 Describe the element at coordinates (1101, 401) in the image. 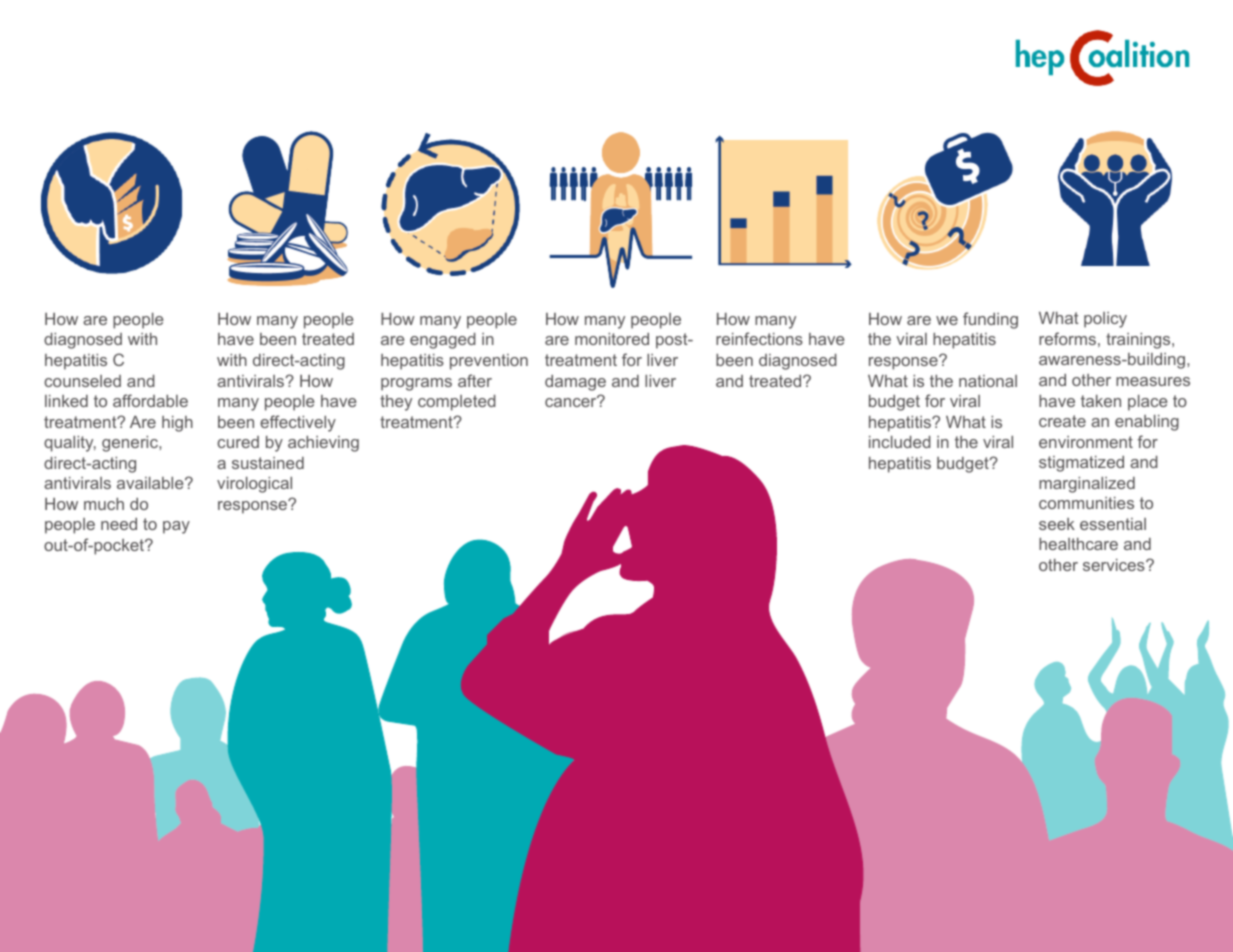

I see `taken` at that location.
